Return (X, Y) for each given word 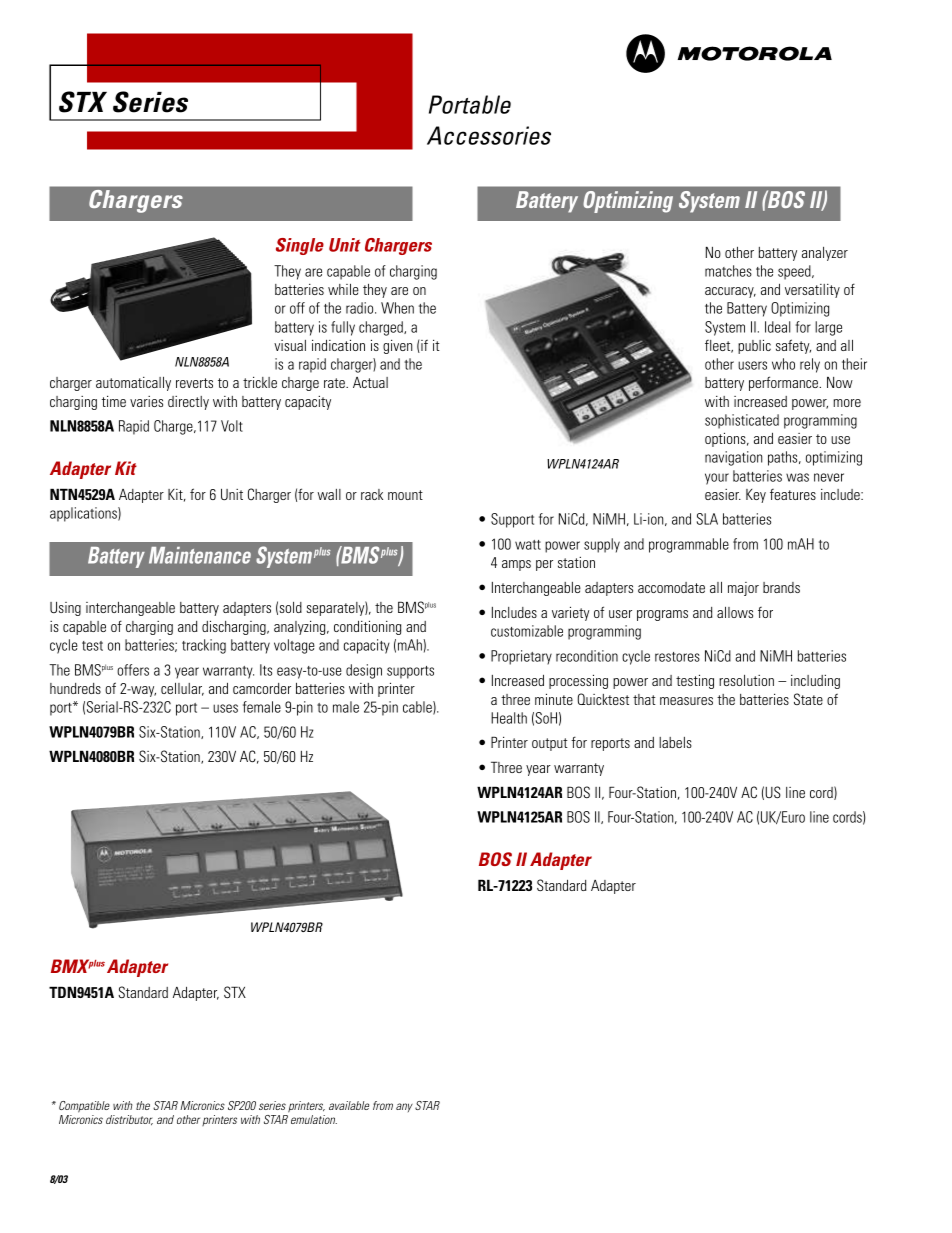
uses (225, 708)
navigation (733, 458)
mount (405, 495)
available (349, 1105)
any (404, 1107)
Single (300, 246)
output (550, 744)
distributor (129, 1120)
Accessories (489, 135)
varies (146, 401)
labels (675, 742)
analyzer (825, 254)
